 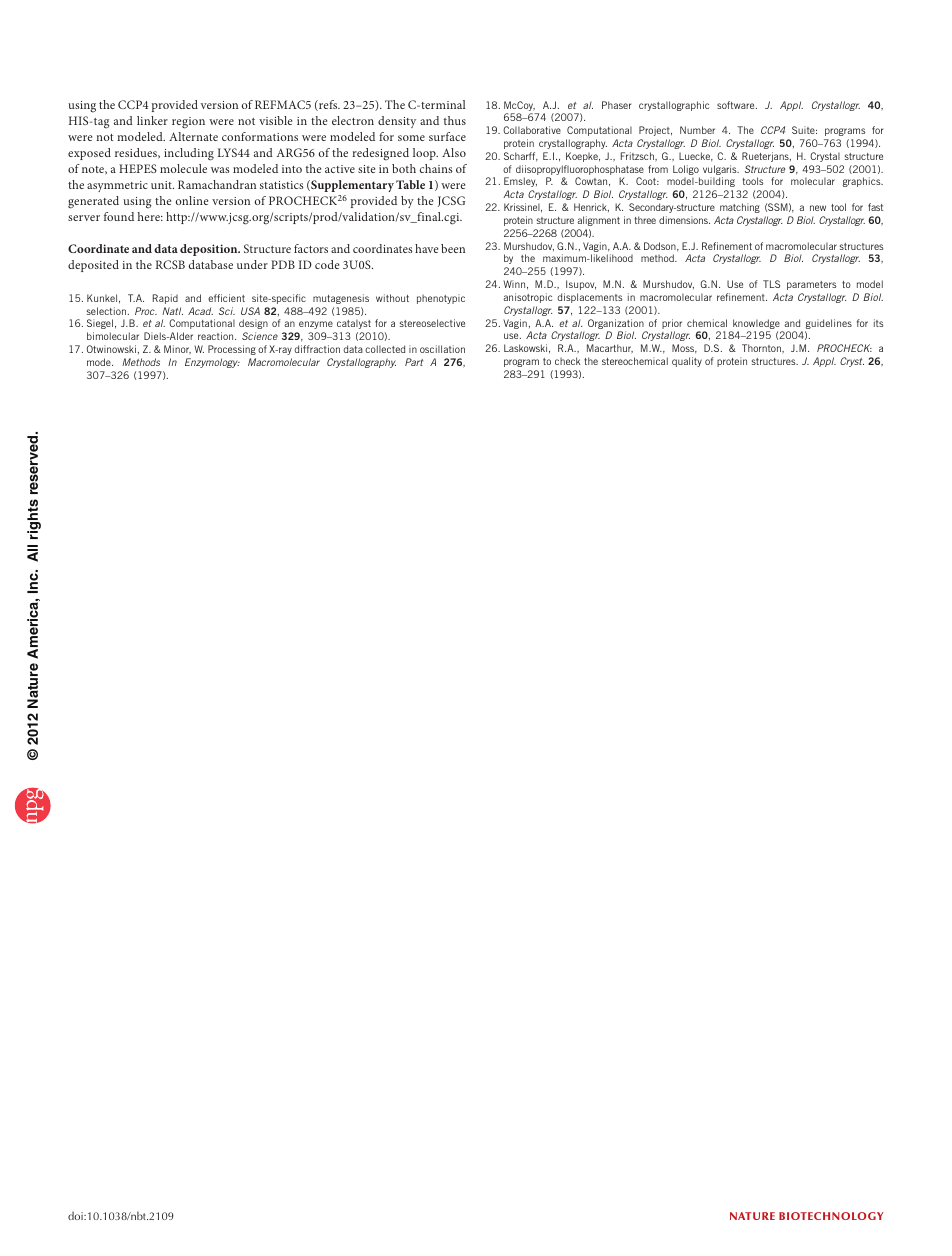 I want to click on biotechnology, so click(x=831, y=1216).
